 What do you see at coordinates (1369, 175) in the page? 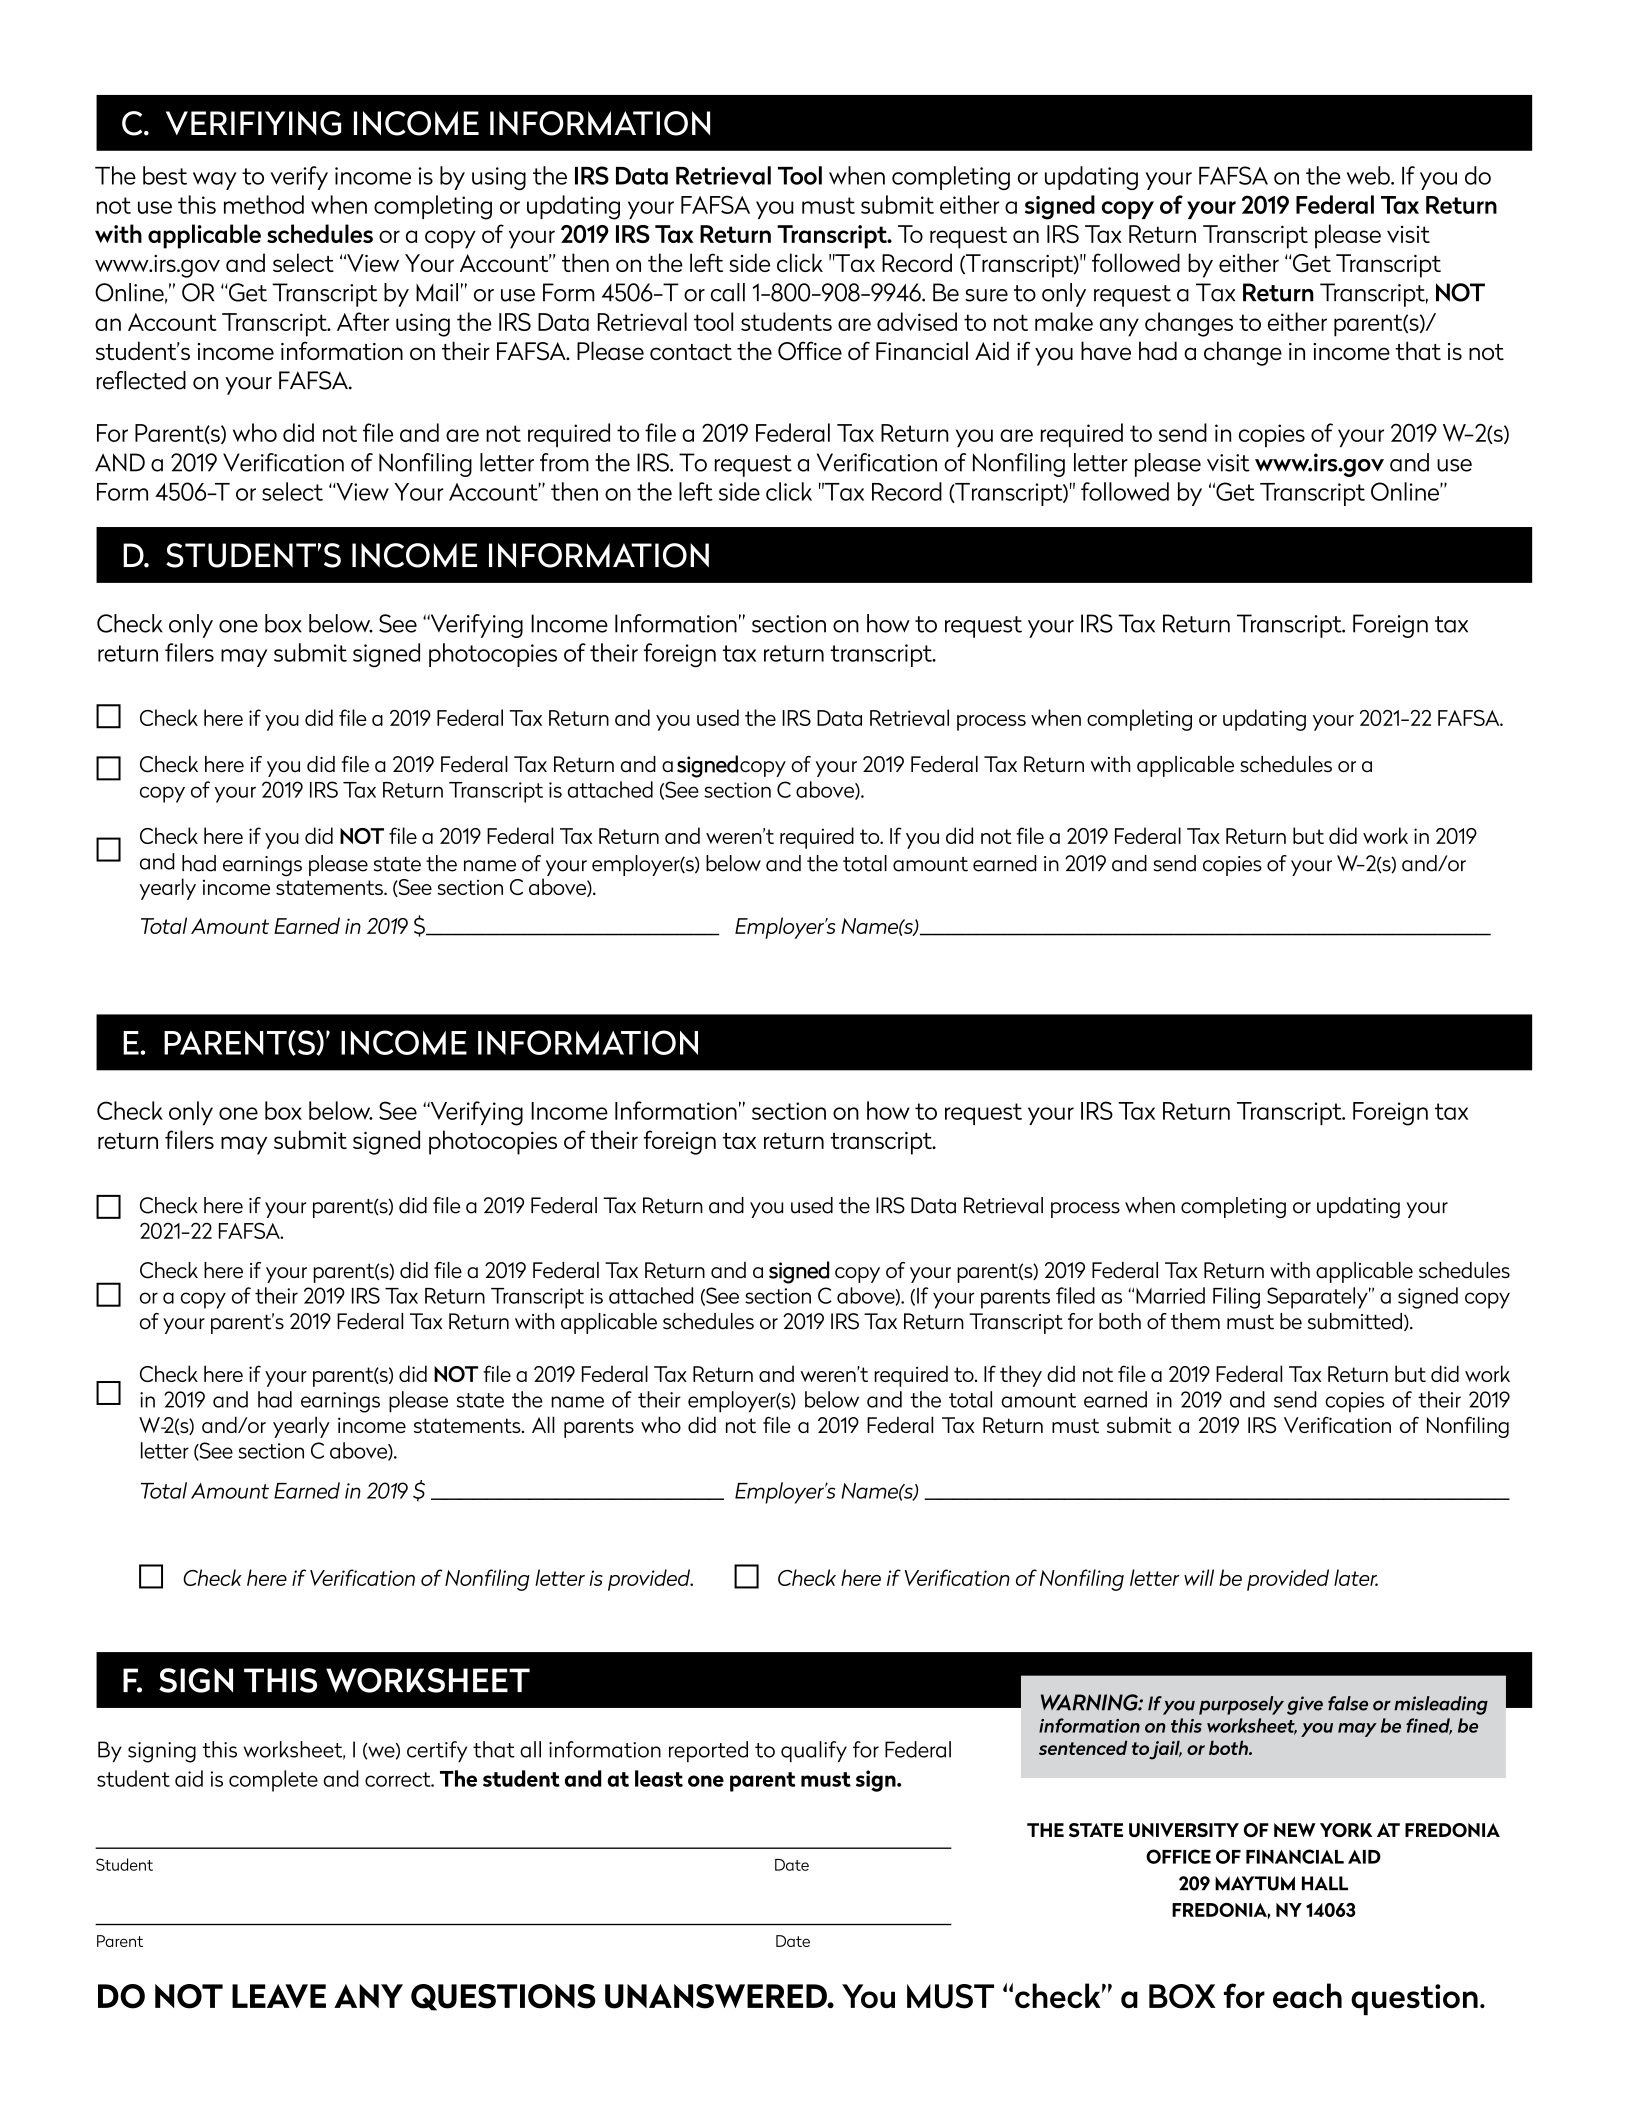
I see `web` at bounding box center [1369, 175].
